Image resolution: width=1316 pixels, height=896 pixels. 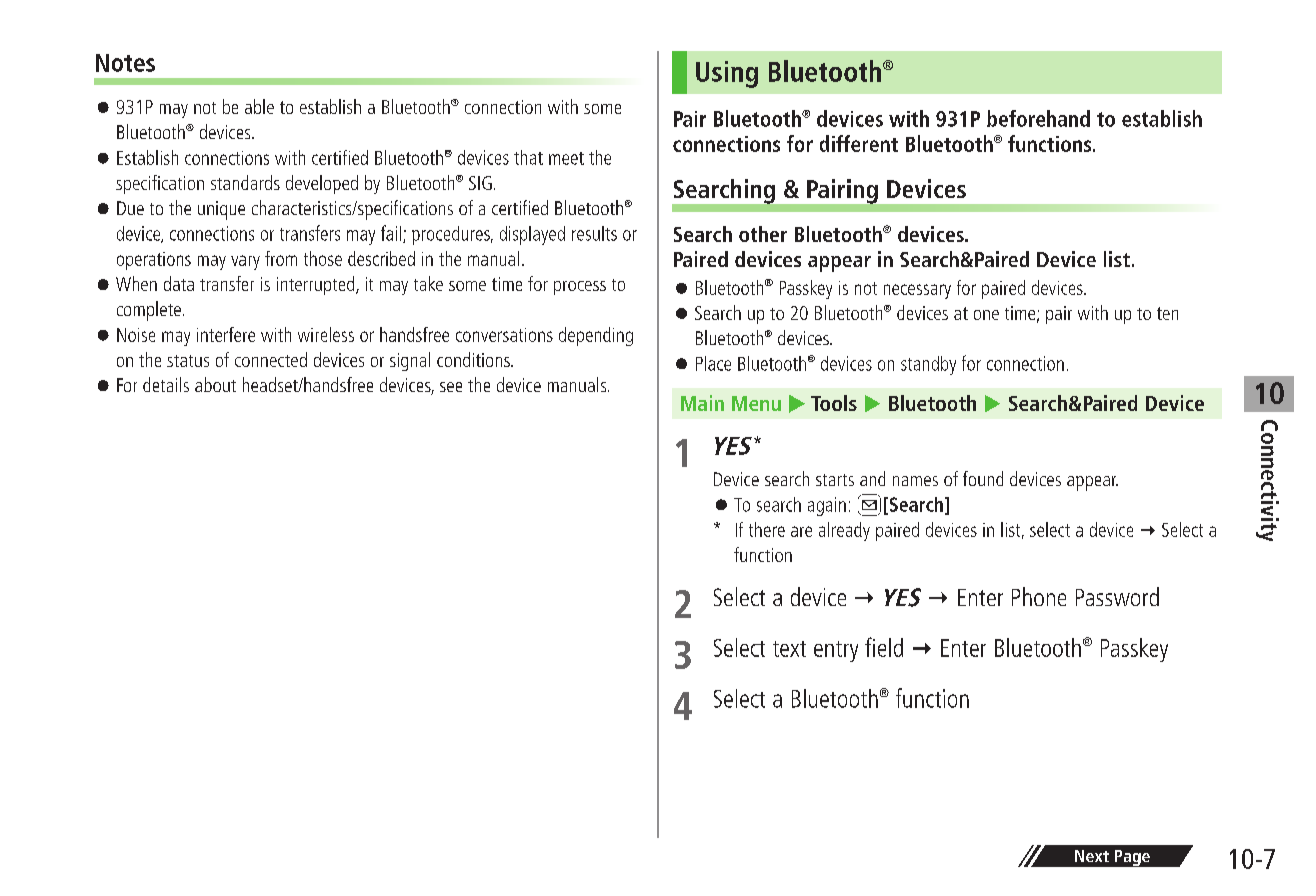 What do you see at coordinates (594, 233) in the screenshot?
I see `results` at bounding box center [594, 233].
